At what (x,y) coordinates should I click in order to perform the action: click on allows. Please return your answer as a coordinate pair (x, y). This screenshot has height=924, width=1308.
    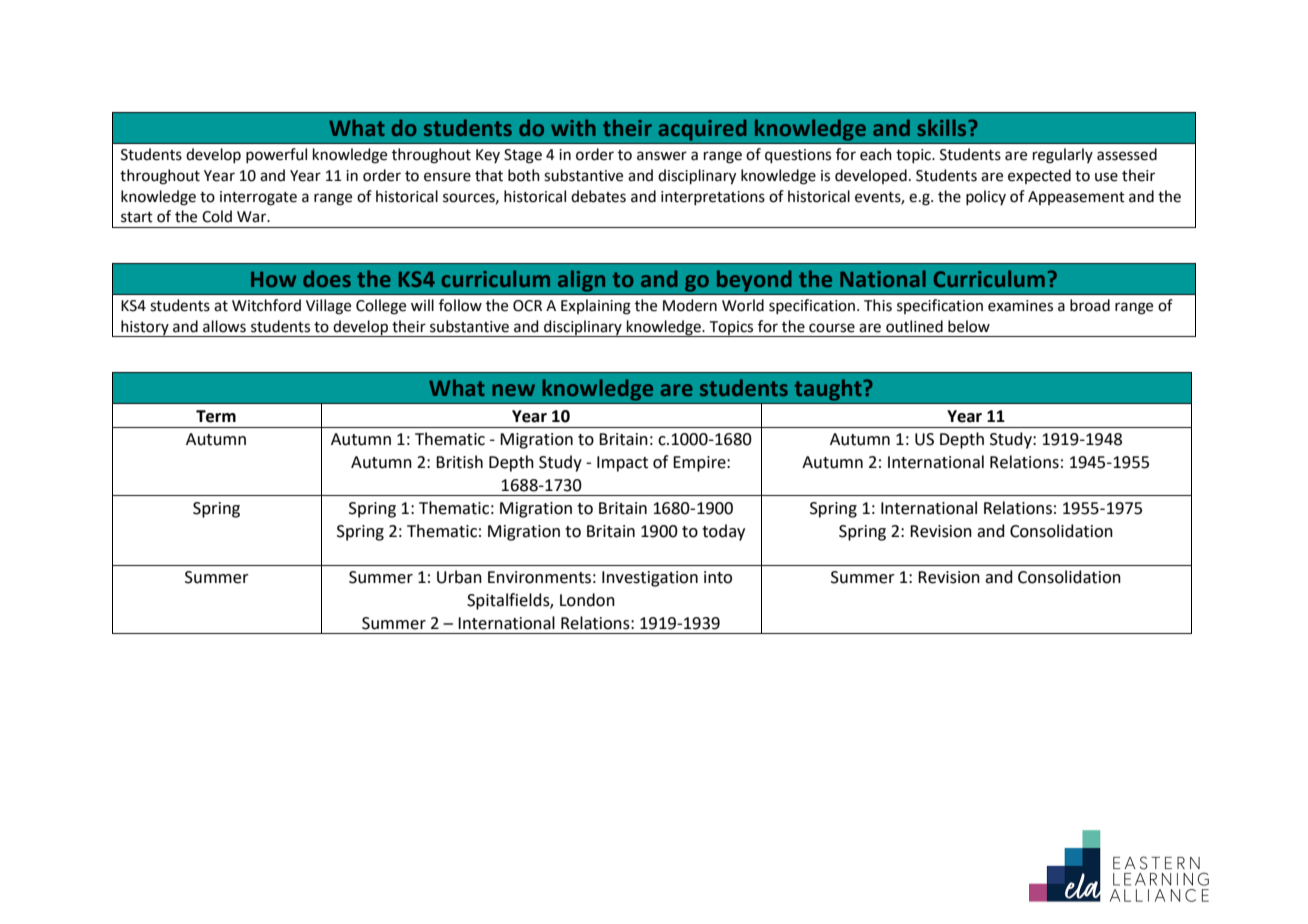
    Looking at the image, I should click on (224, 326).
